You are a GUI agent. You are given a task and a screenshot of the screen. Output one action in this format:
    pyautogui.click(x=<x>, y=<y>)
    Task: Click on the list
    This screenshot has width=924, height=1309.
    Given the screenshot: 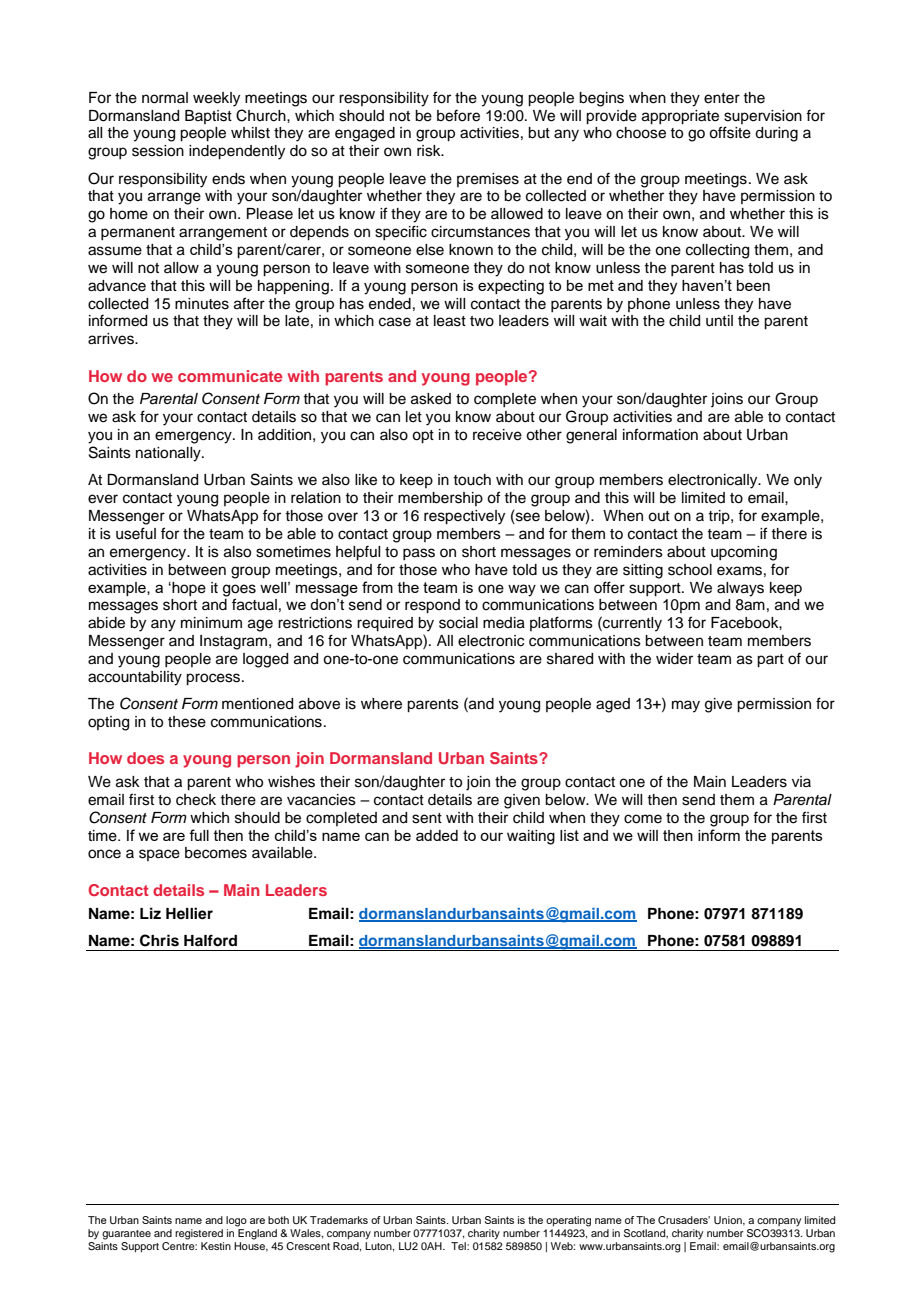 What is the action you would take?
    pyautogui.click(x=569, y=835)
